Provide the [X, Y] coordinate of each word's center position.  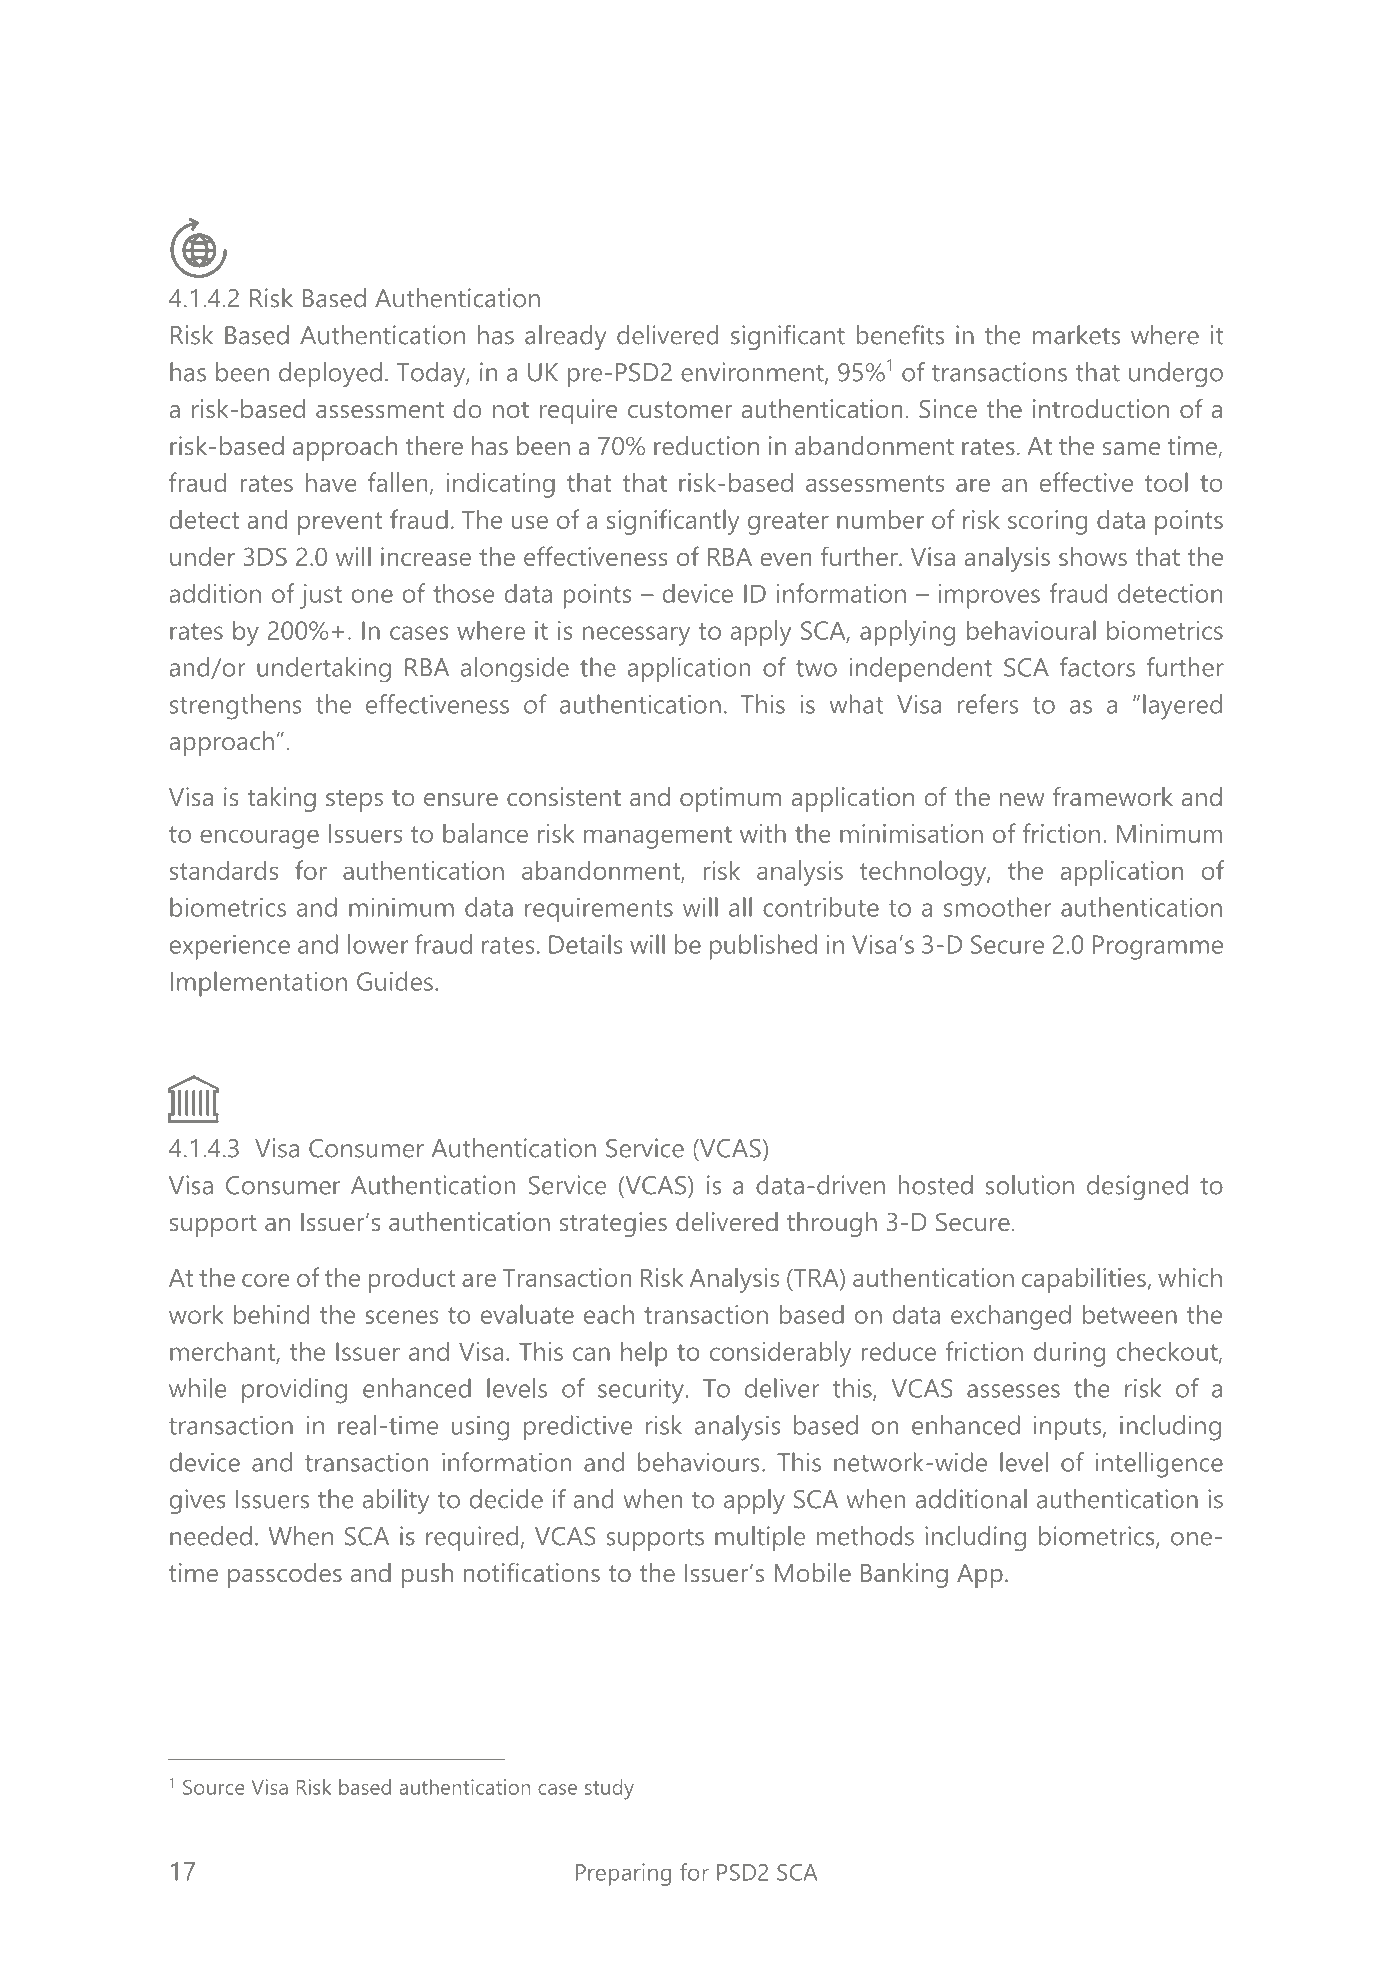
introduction [1101, 408]
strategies [613, 1224]
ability [396, 1501]
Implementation [259, 984]
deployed [330, 374]
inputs [1069, 1428]
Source [214, 1787]
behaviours [699, 1462]
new [1022, 799]
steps [354, 800]
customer [680, 409]
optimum [730, 799]
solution [1030, 1185]
